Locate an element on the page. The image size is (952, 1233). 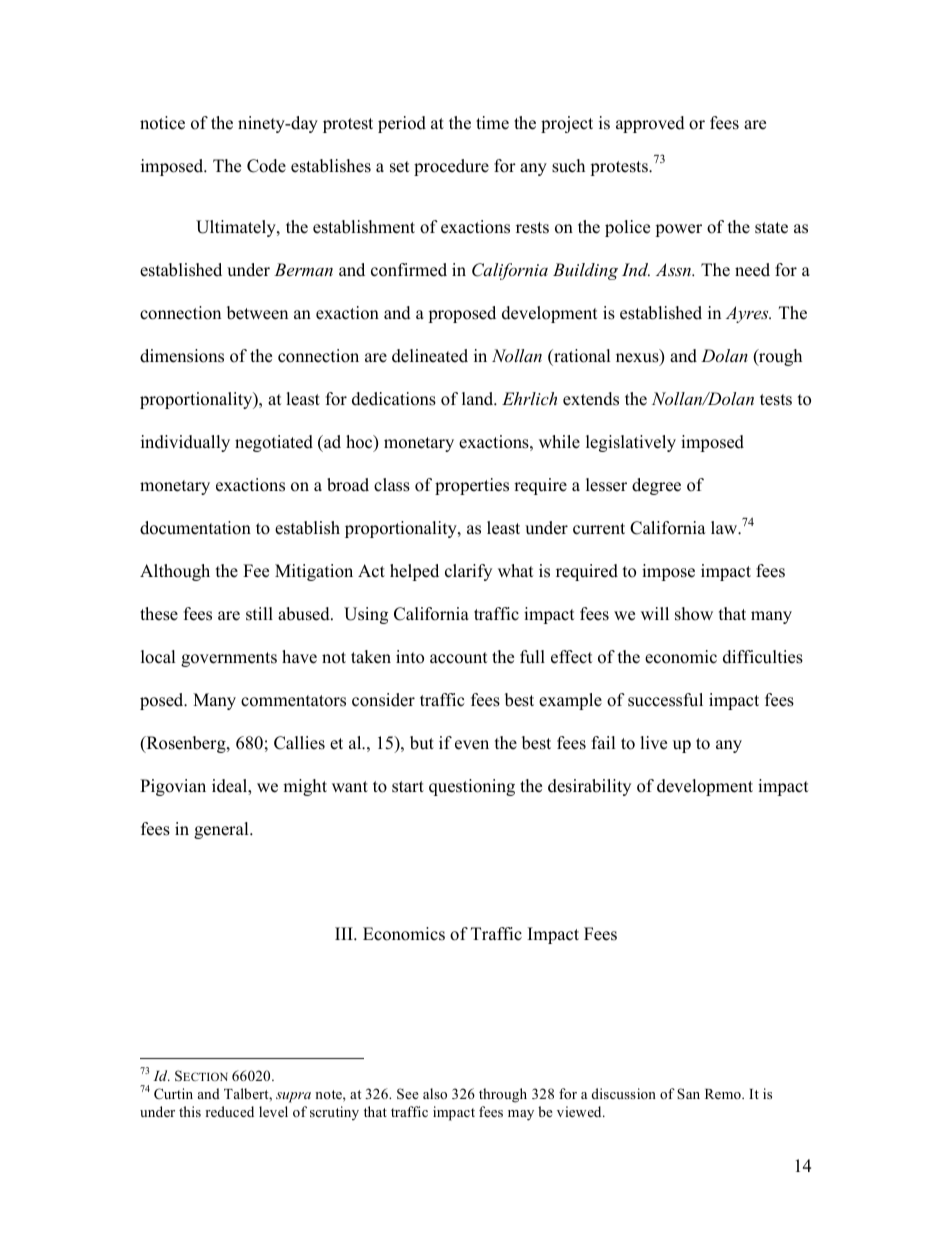
reduced is located at coordinates (229, 1111).
